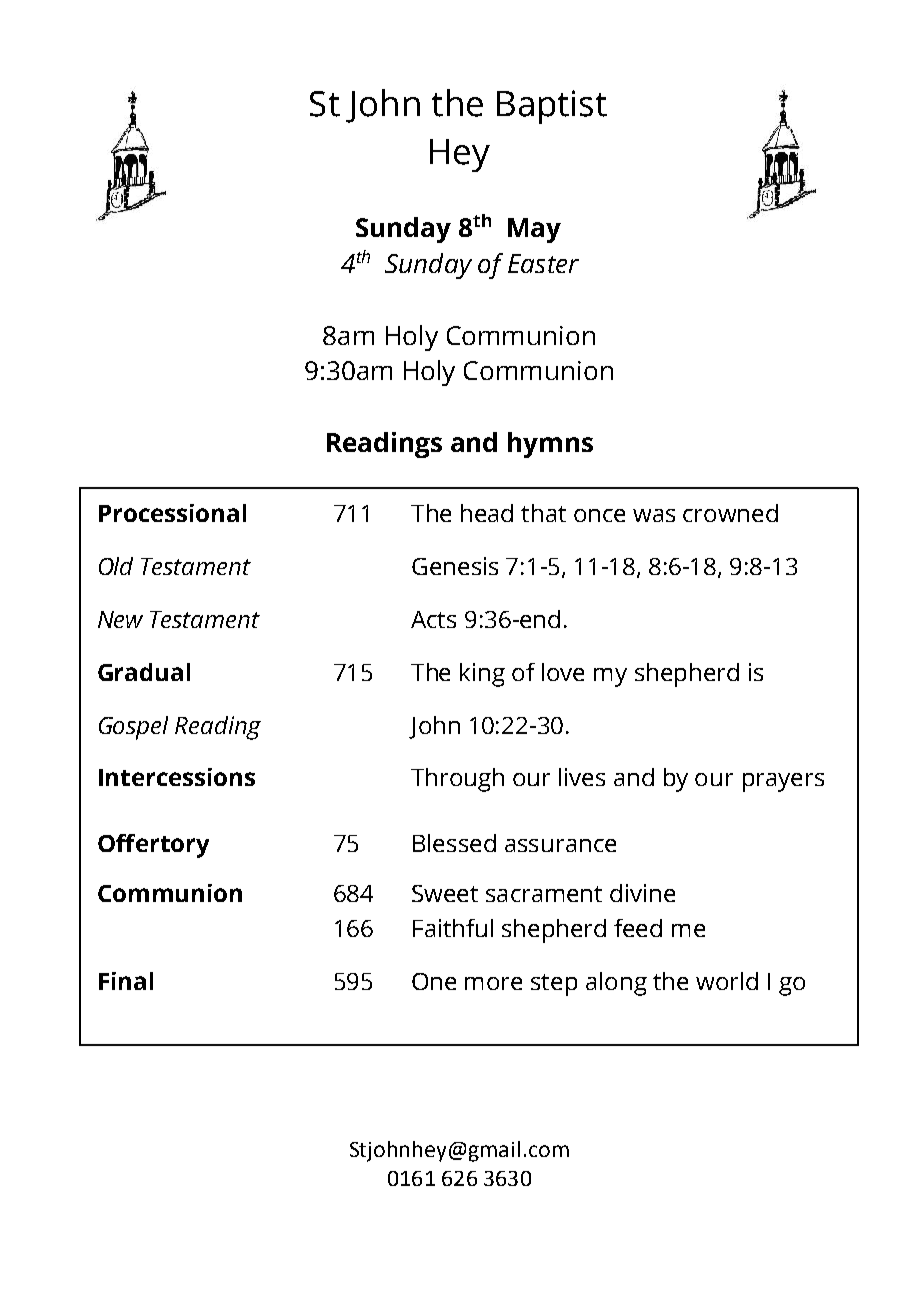  I want to click on Processional, so click(172, 513).
